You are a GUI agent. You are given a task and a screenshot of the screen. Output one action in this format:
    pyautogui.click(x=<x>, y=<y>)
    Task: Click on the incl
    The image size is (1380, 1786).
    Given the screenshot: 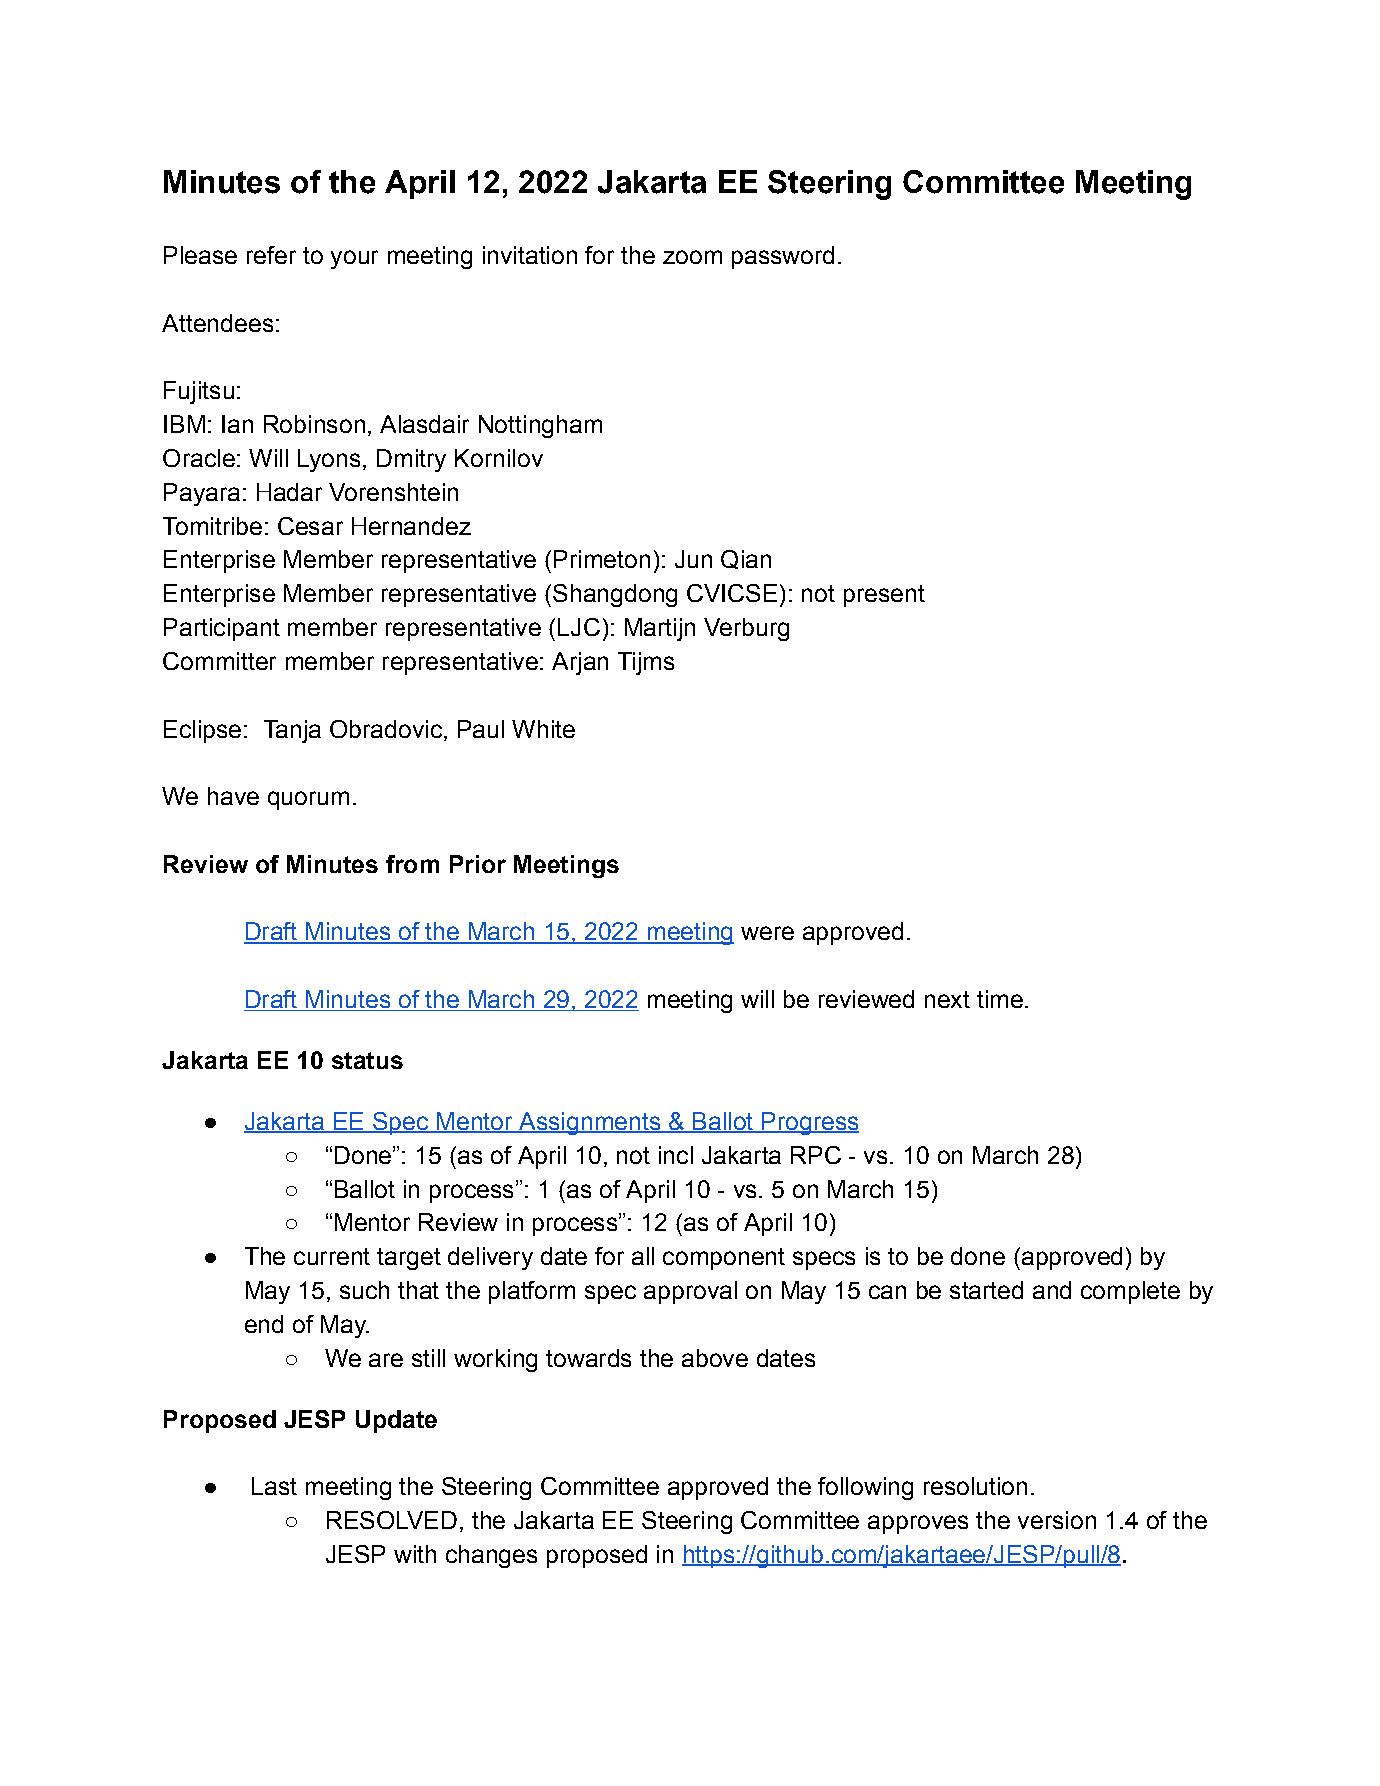 What is the action you would take?
    pyautogui.click(x=676, y=1155)
